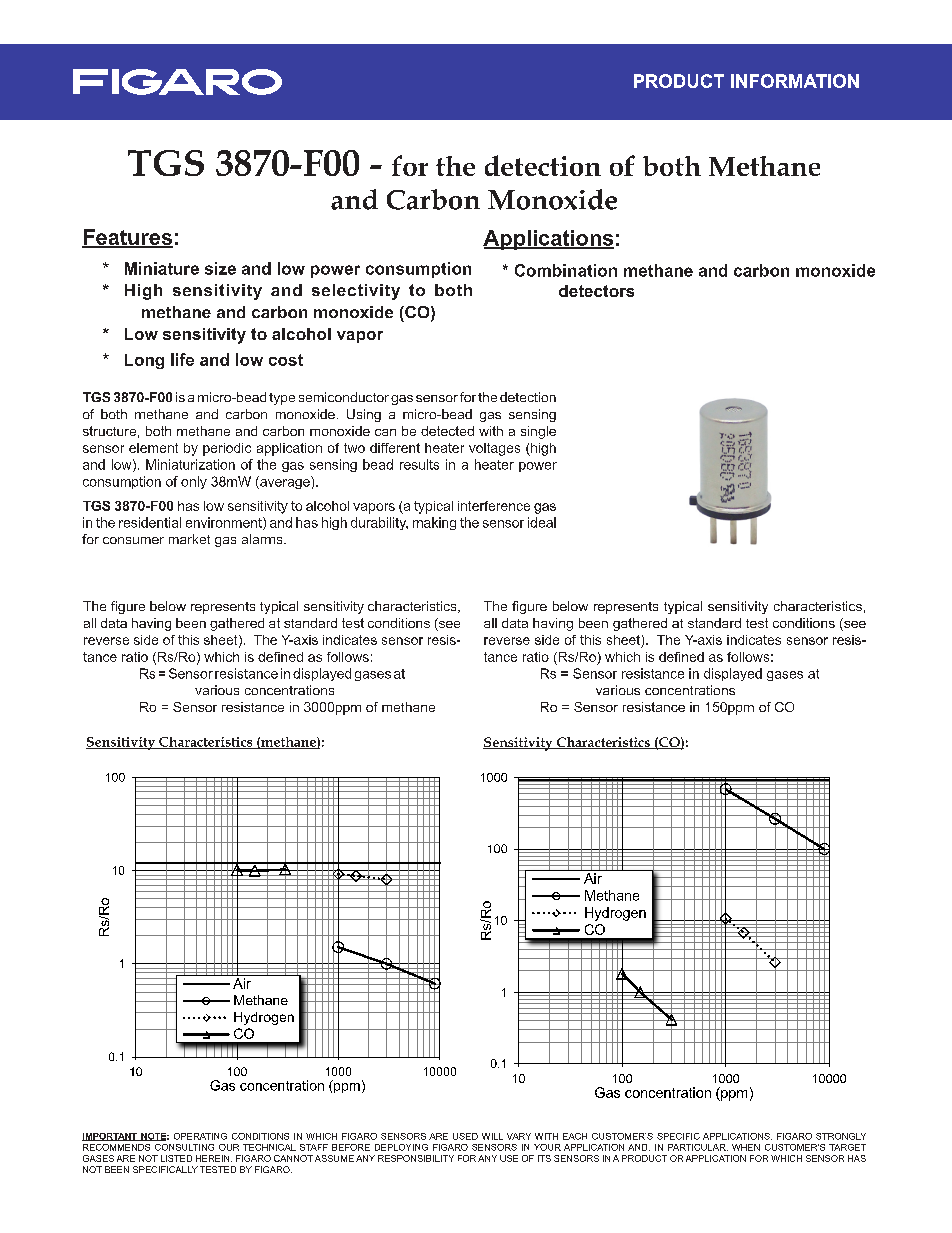  What do you see at coordinates (566, 270) in the screenshot?
I see `Combination` at bounding box center [566, 270].
